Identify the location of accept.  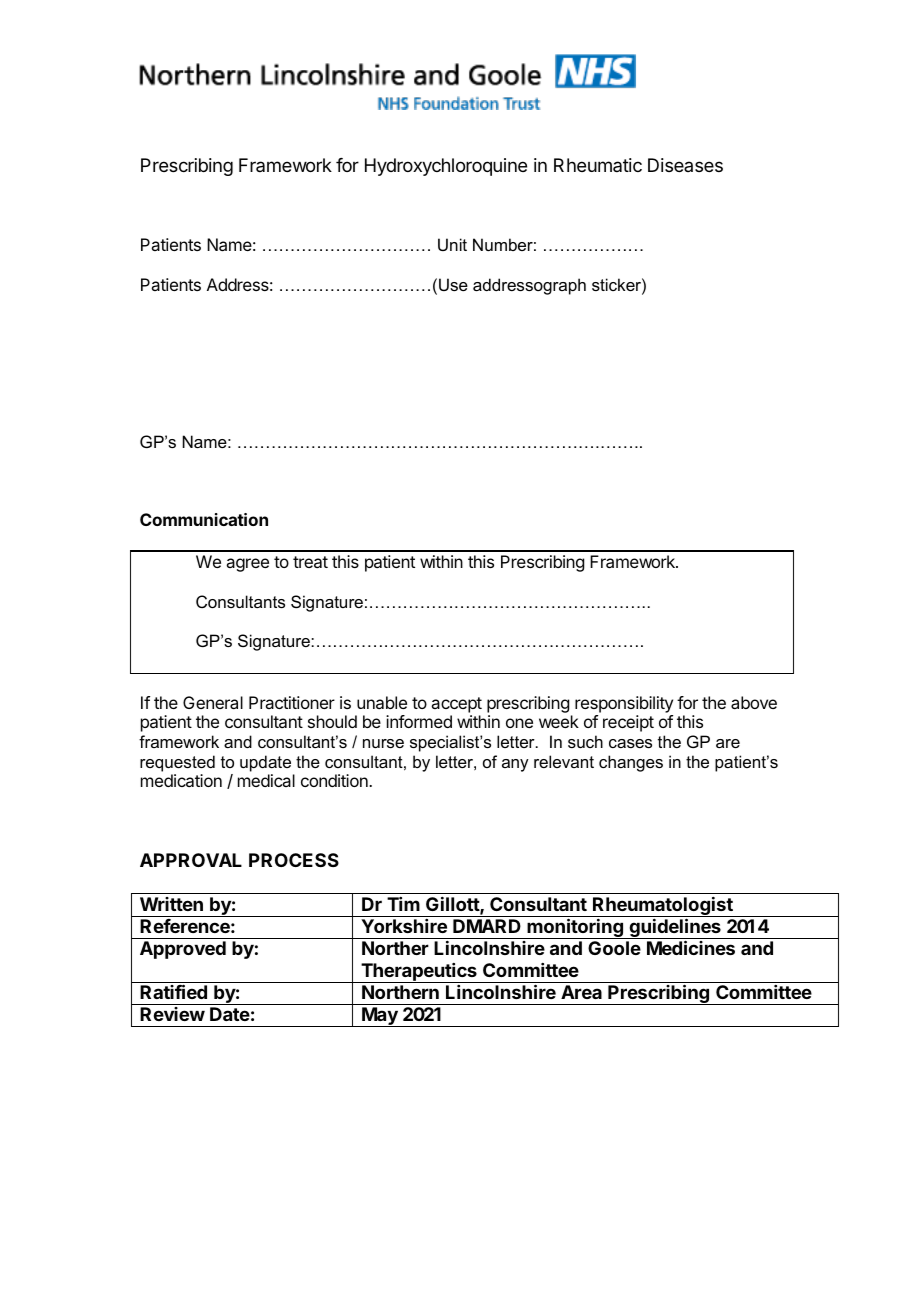
(456, 705).
